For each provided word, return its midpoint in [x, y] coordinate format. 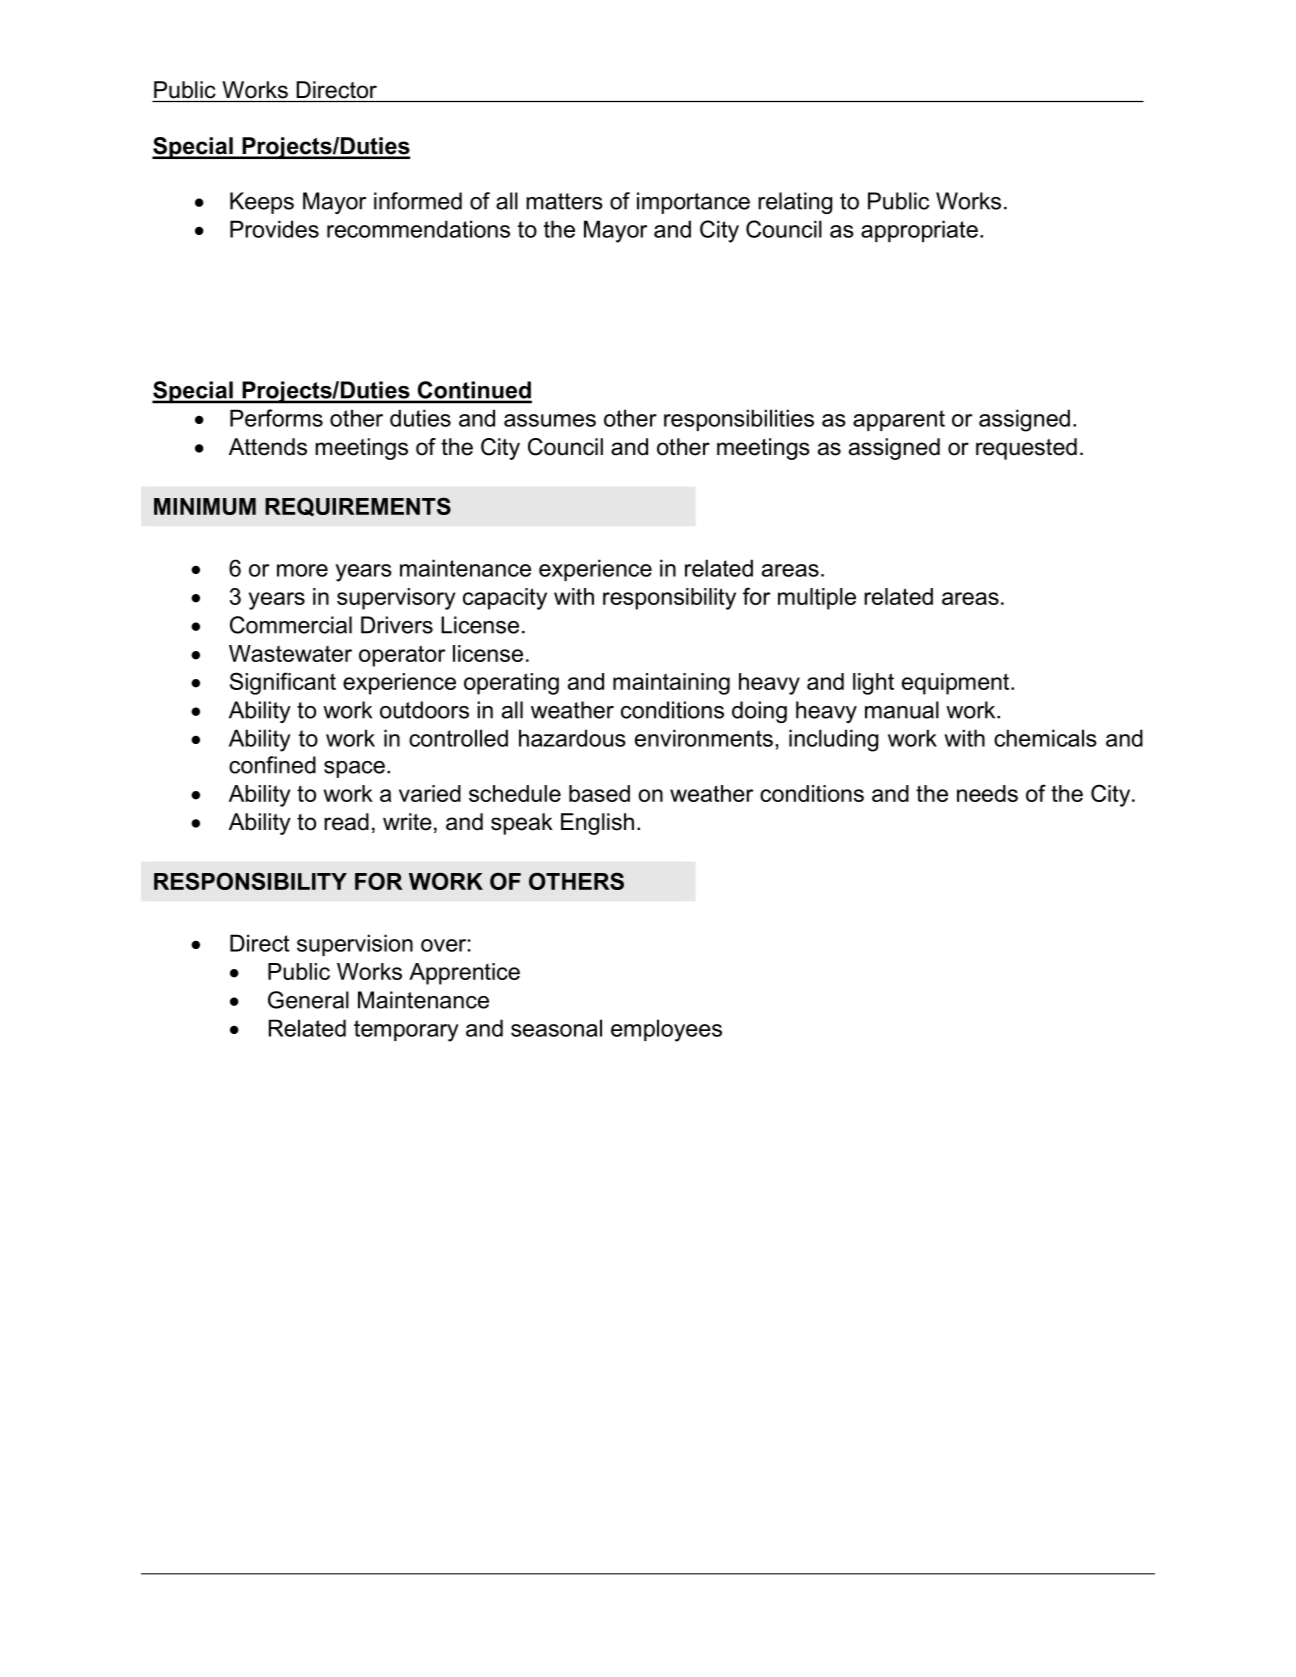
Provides [274, 229]
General [308, 1000]
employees [666, 1030]
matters [564, 201]
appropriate [919, 231]
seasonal [556, 1028]
